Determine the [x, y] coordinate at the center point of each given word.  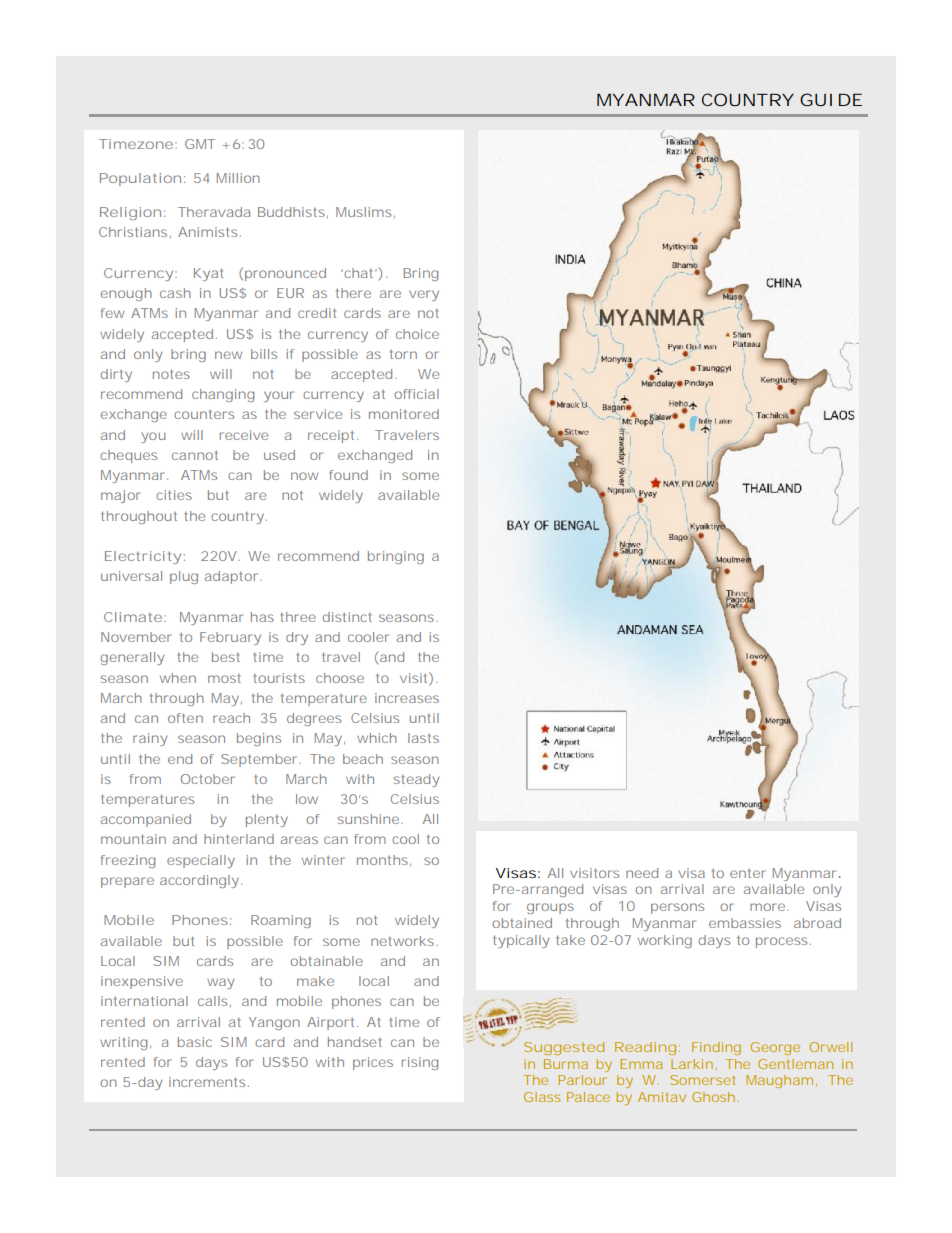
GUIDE [831, 99]
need [642, 873]
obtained [522, 923]
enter [748, 873]
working [665, 941]
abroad [817, 923]
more [769, 907]
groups [550, 908]
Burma [566, 1064]
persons [677, 908]
